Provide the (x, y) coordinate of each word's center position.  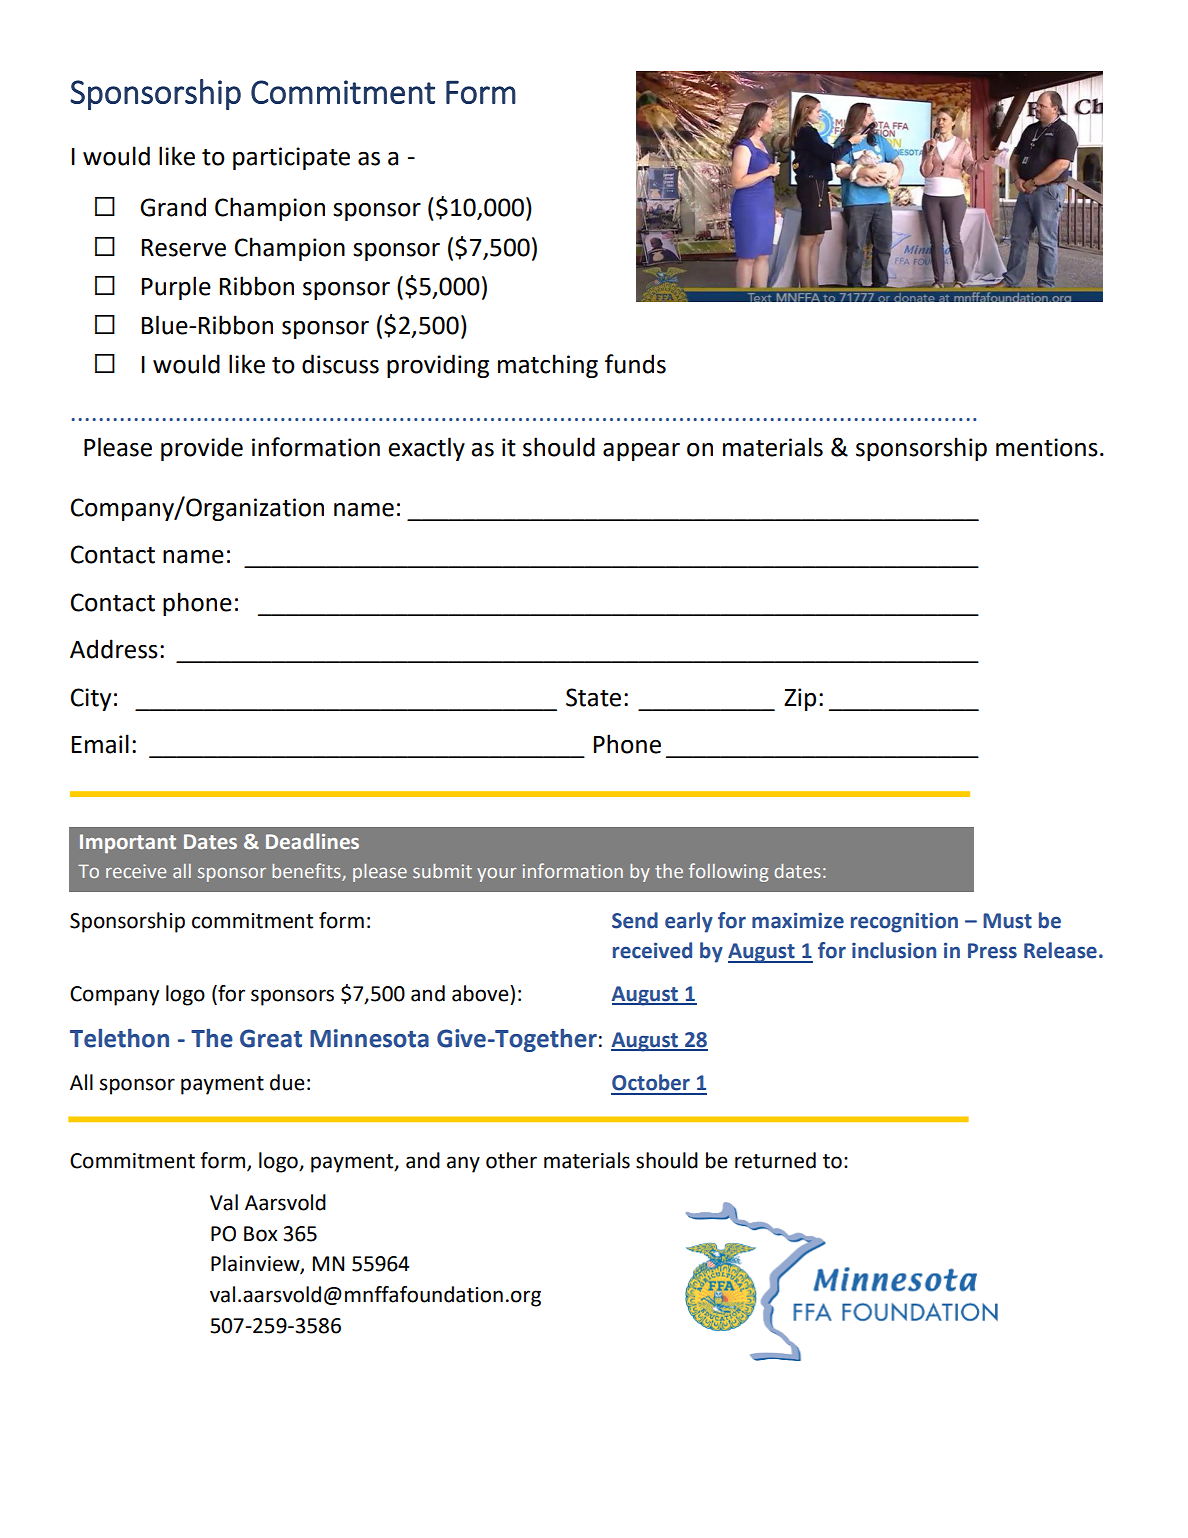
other (511, 1160)
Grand (173, 207)
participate (291, 158)
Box (261, 1234)
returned (775, 1160)
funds (635, 364)
